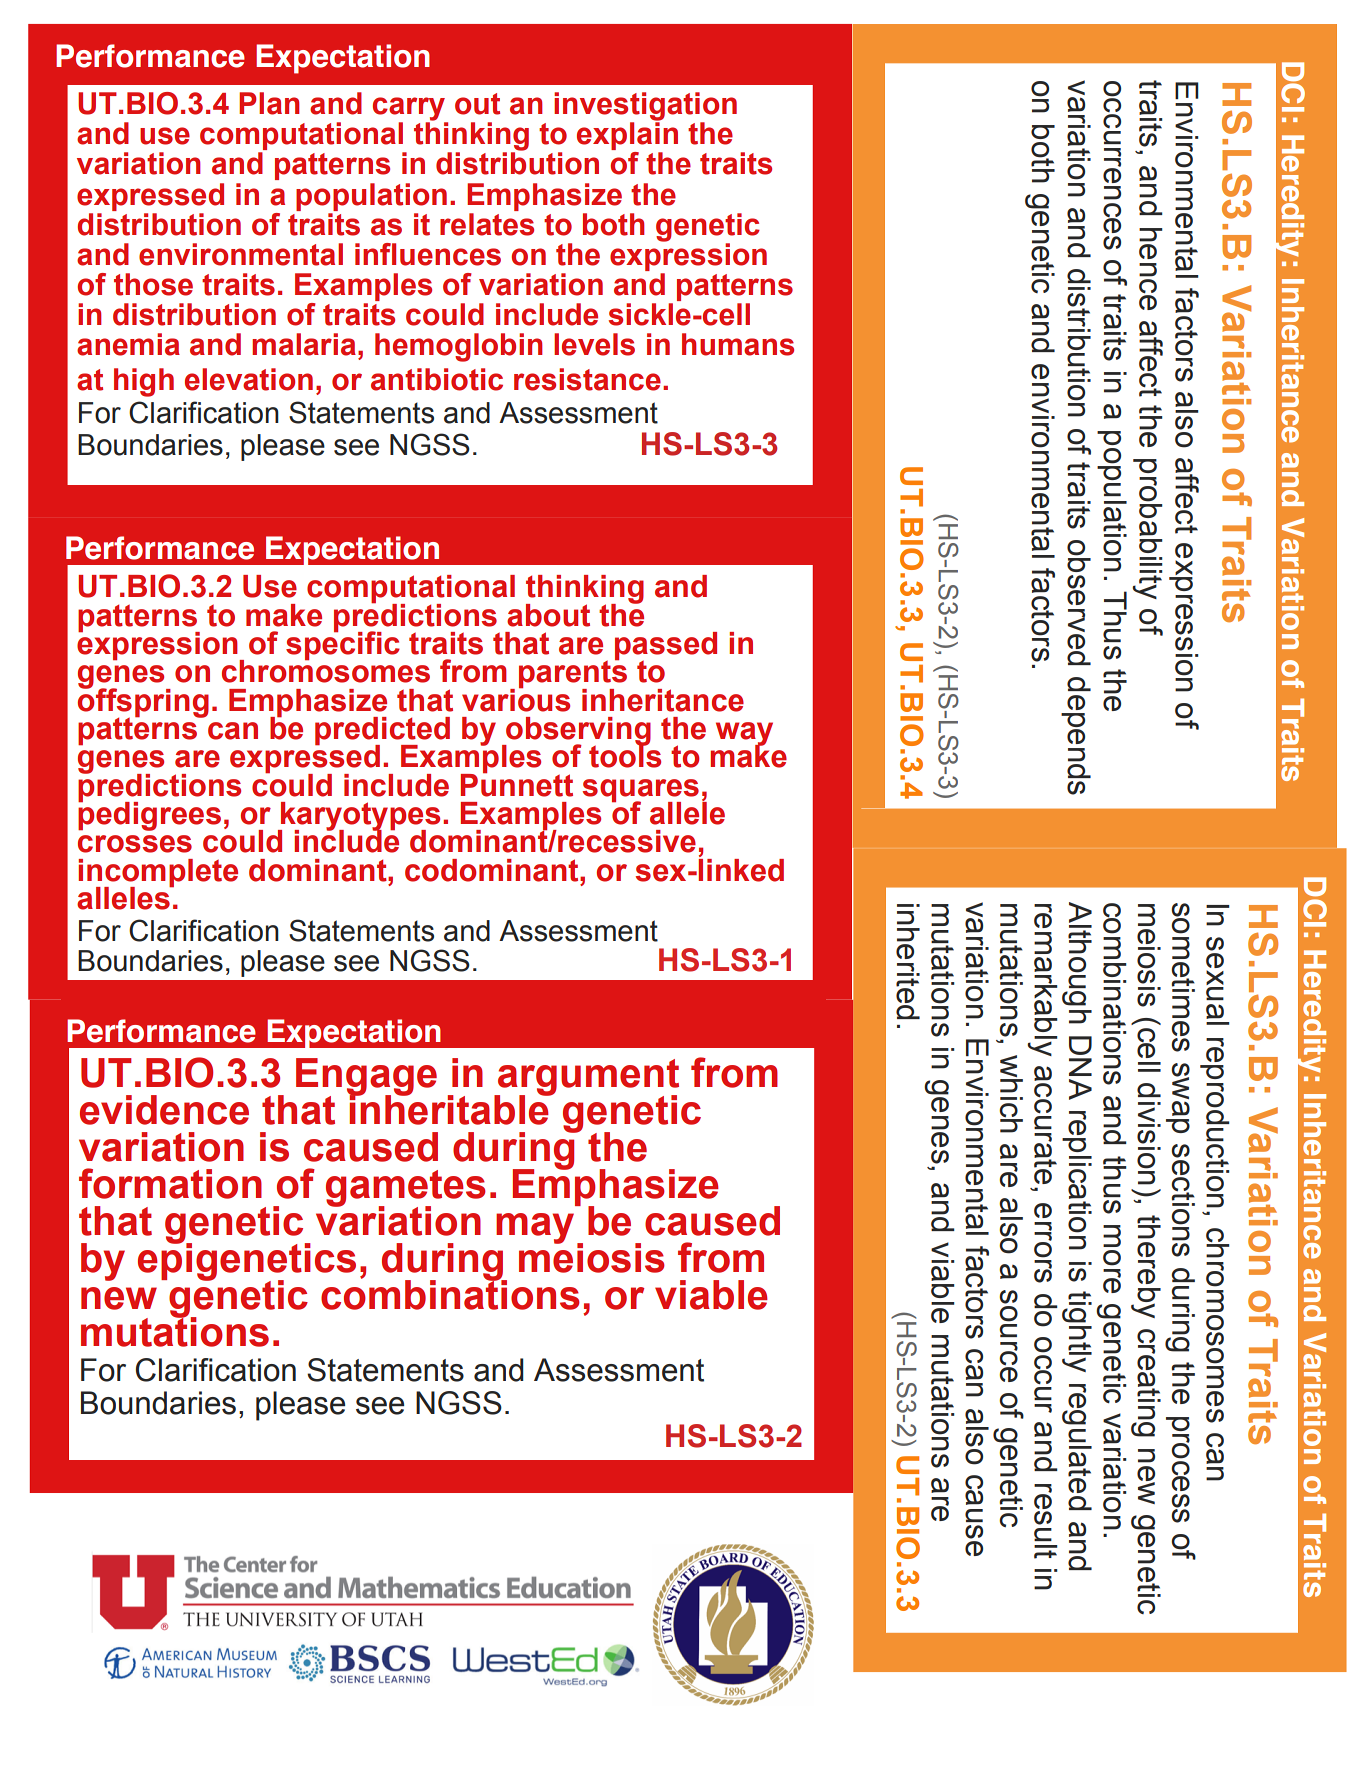 The height and width of the page is (1767, 1367). Describe the element at coordinates (170, 1183) in the page. I see `formation` at that location.
